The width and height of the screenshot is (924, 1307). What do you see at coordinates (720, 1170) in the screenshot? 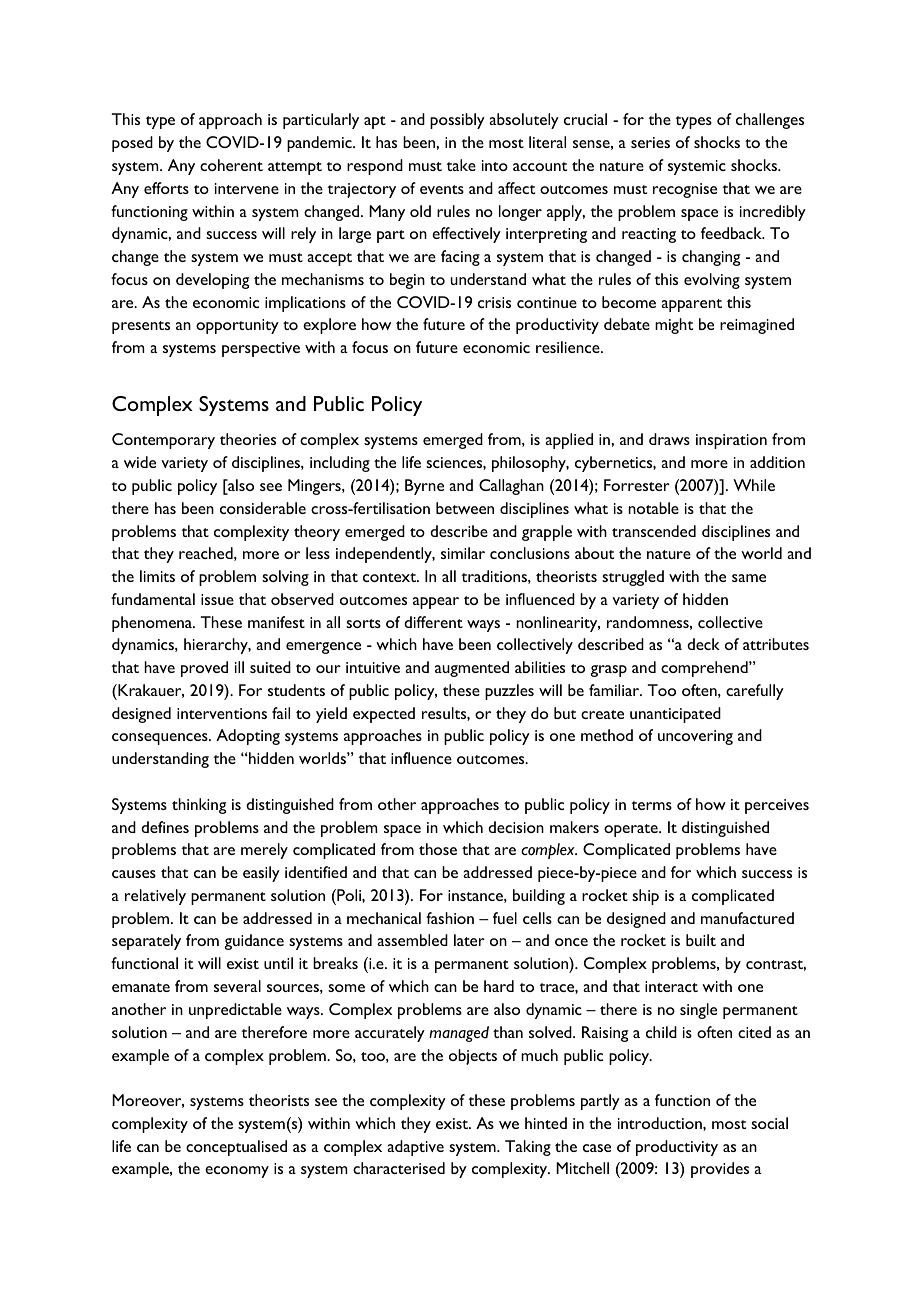
I see `provides` at bounding box center [720, 1170].
